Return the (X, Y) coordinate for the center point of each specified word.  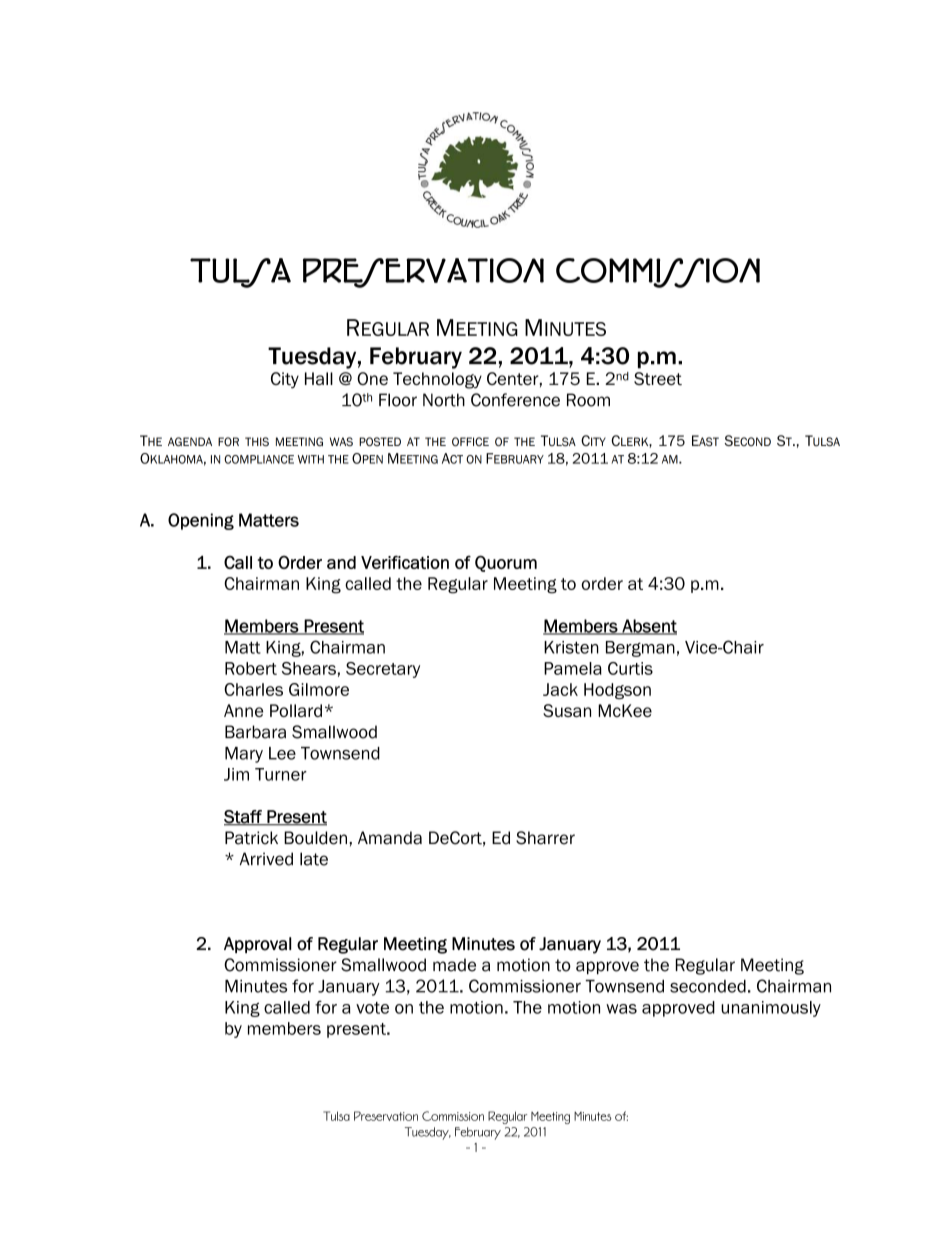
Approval (257, 945)
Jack (560, 689)
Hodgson (617, 691)
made (454, 965)
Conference (515, 400)
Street (658, 378)
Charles (253, 689)
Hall (319, 378)
